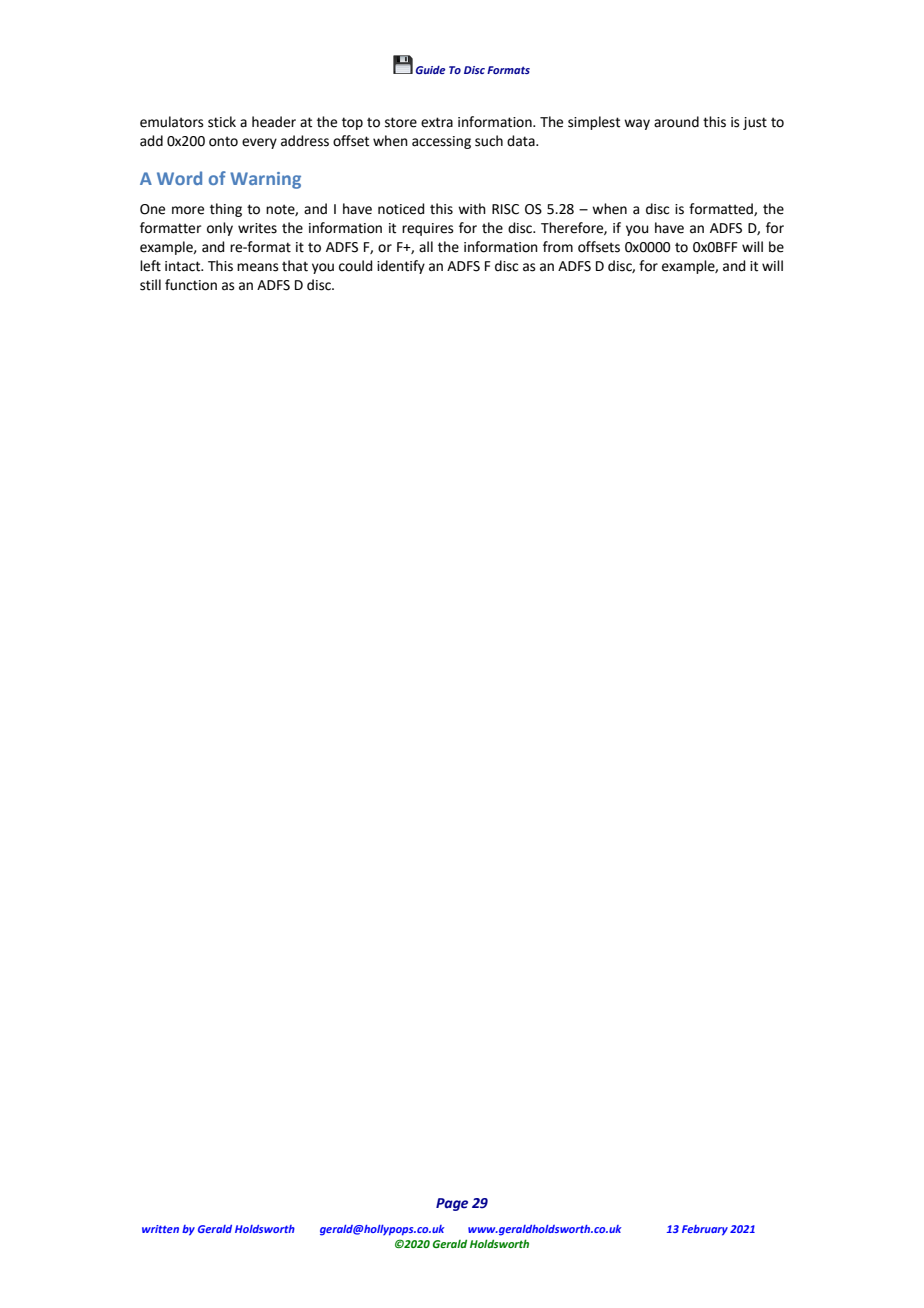  I want to click on Page, so click(452, 1204).
